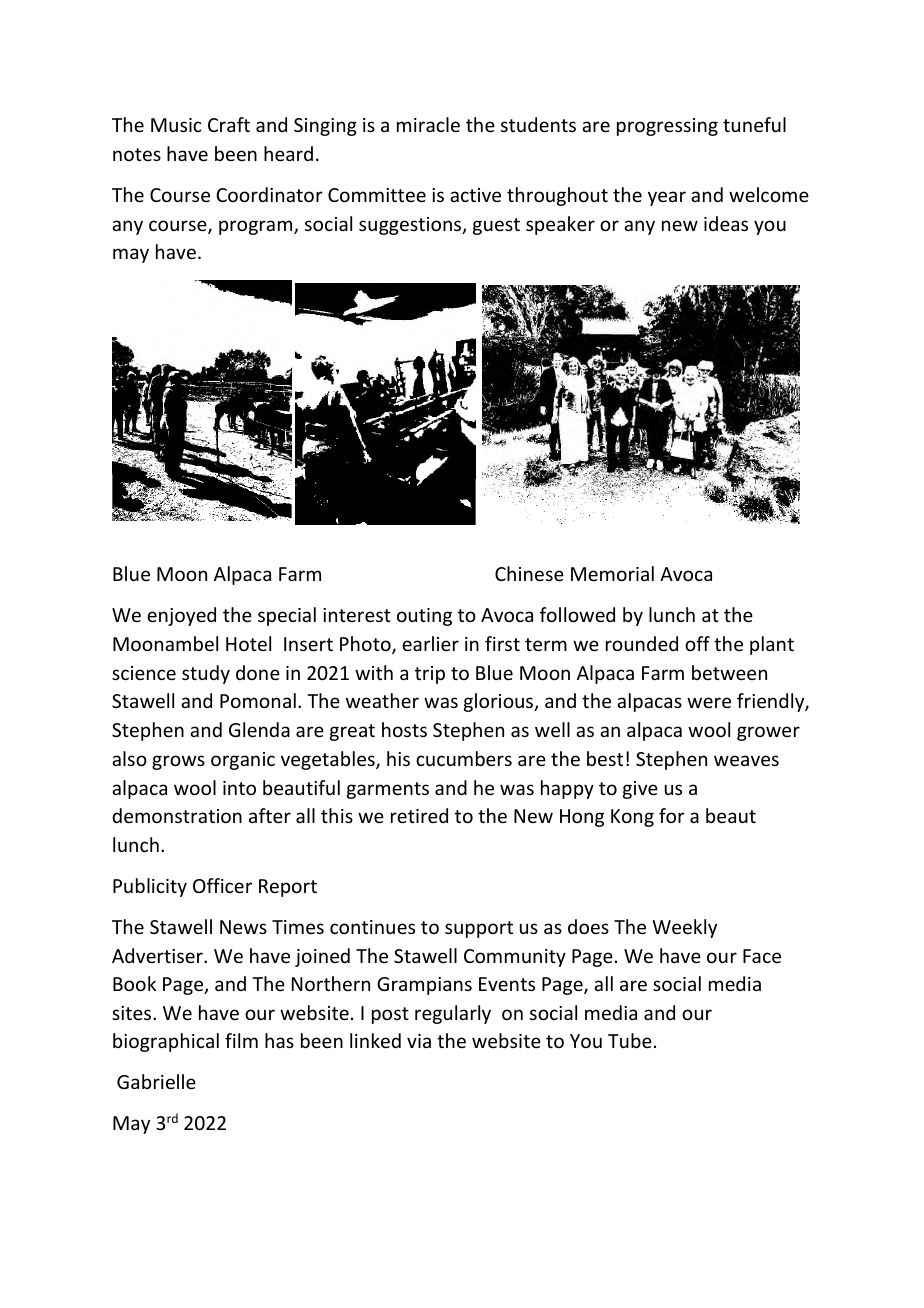 This document has width=924, height=1308. What do you see at coordinates (642, 643) in the document?
I see `rounded` at bounding box center [642, 643].
